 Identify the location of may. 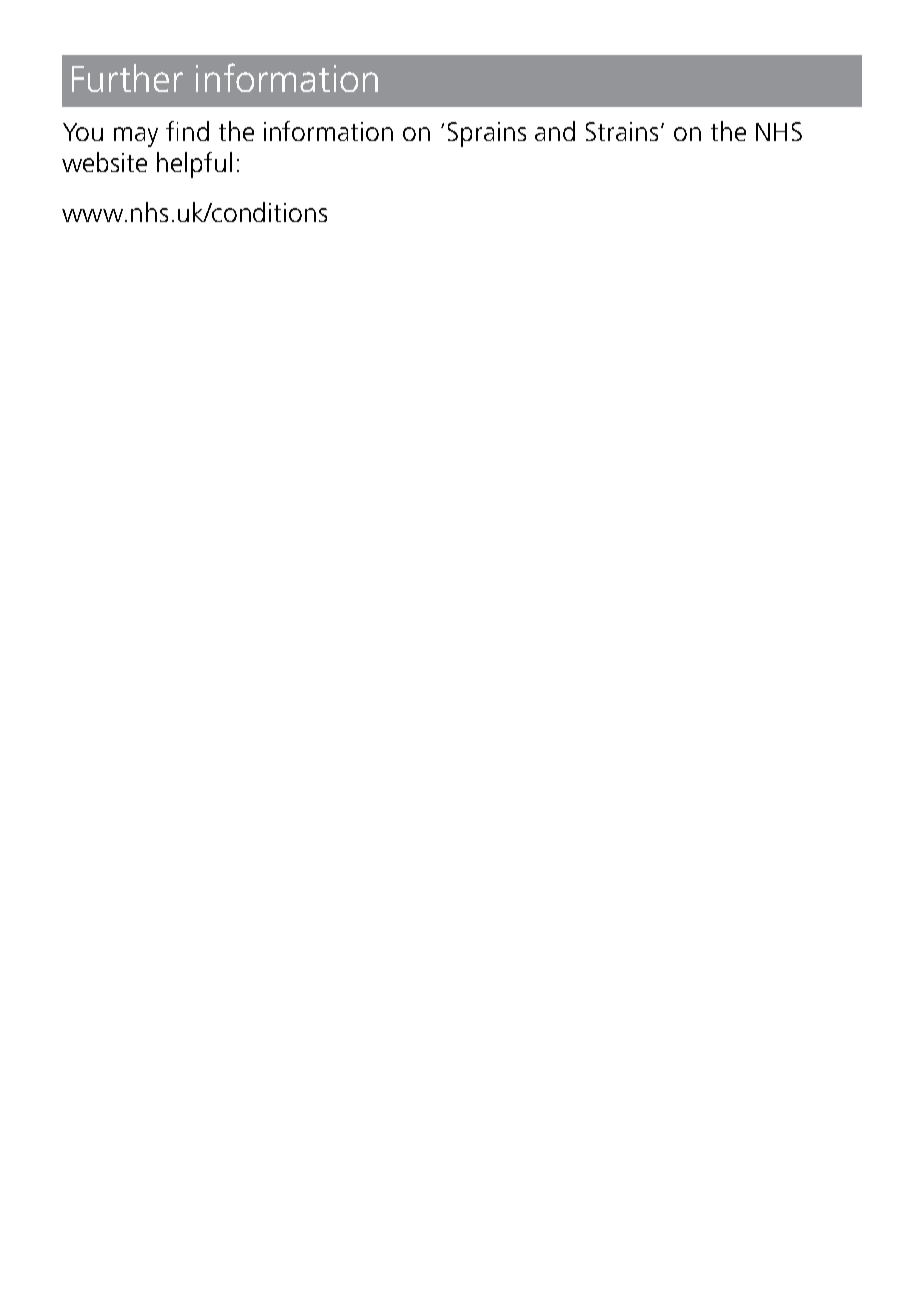
(136, 137).
